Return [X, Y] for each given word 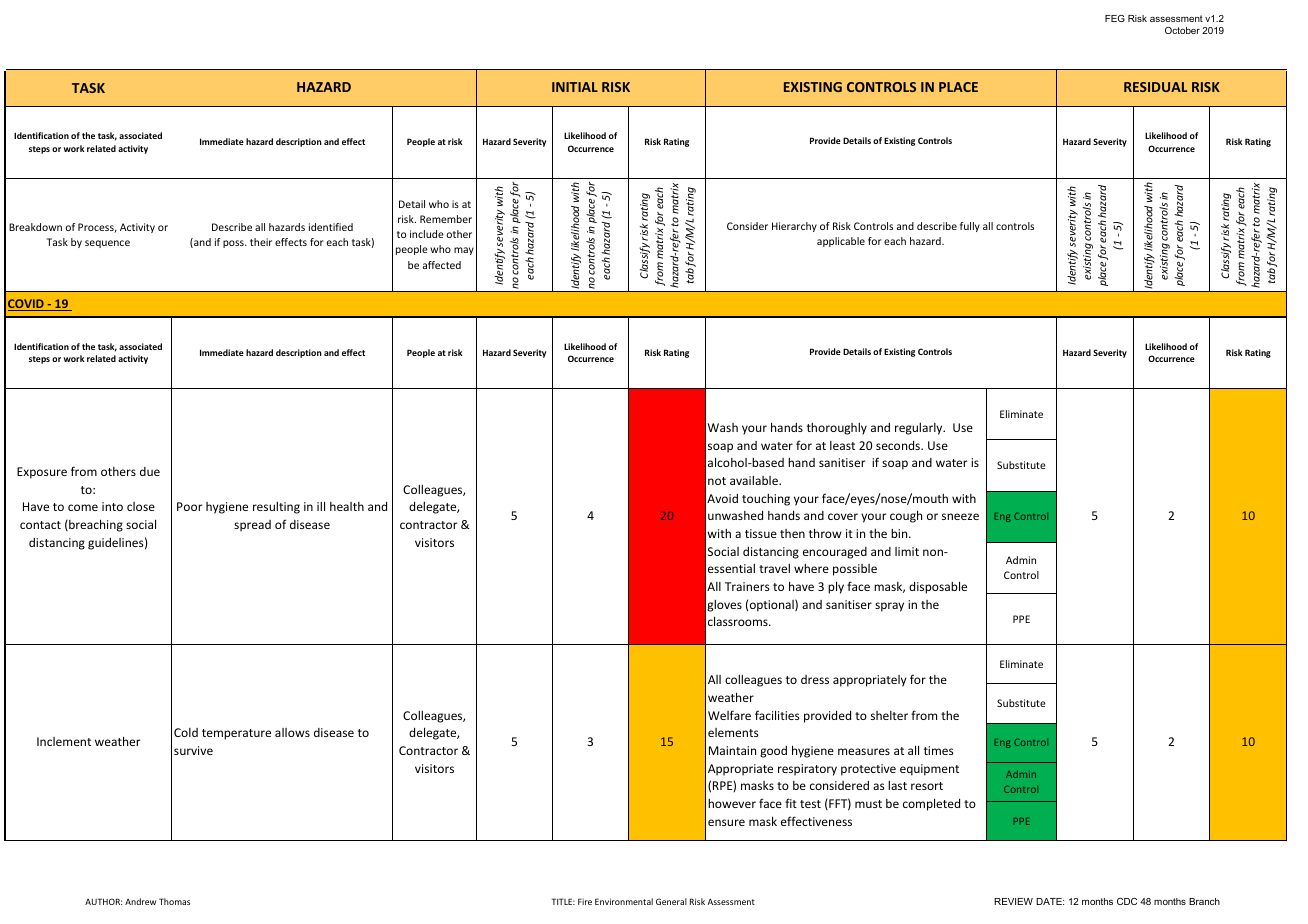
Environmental [624, 901]
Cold [186, 732]
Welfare [729, 715]
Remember [446, 219]
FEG [1115, 18]
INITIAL [575, 87]
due [150, 471]
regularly [920, 429]
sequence [107, 244]
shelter [889, 715]
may [464, 251]
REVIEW [1013, 901]
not [717, 481]
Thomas [174, 901]
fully [970, 227]
